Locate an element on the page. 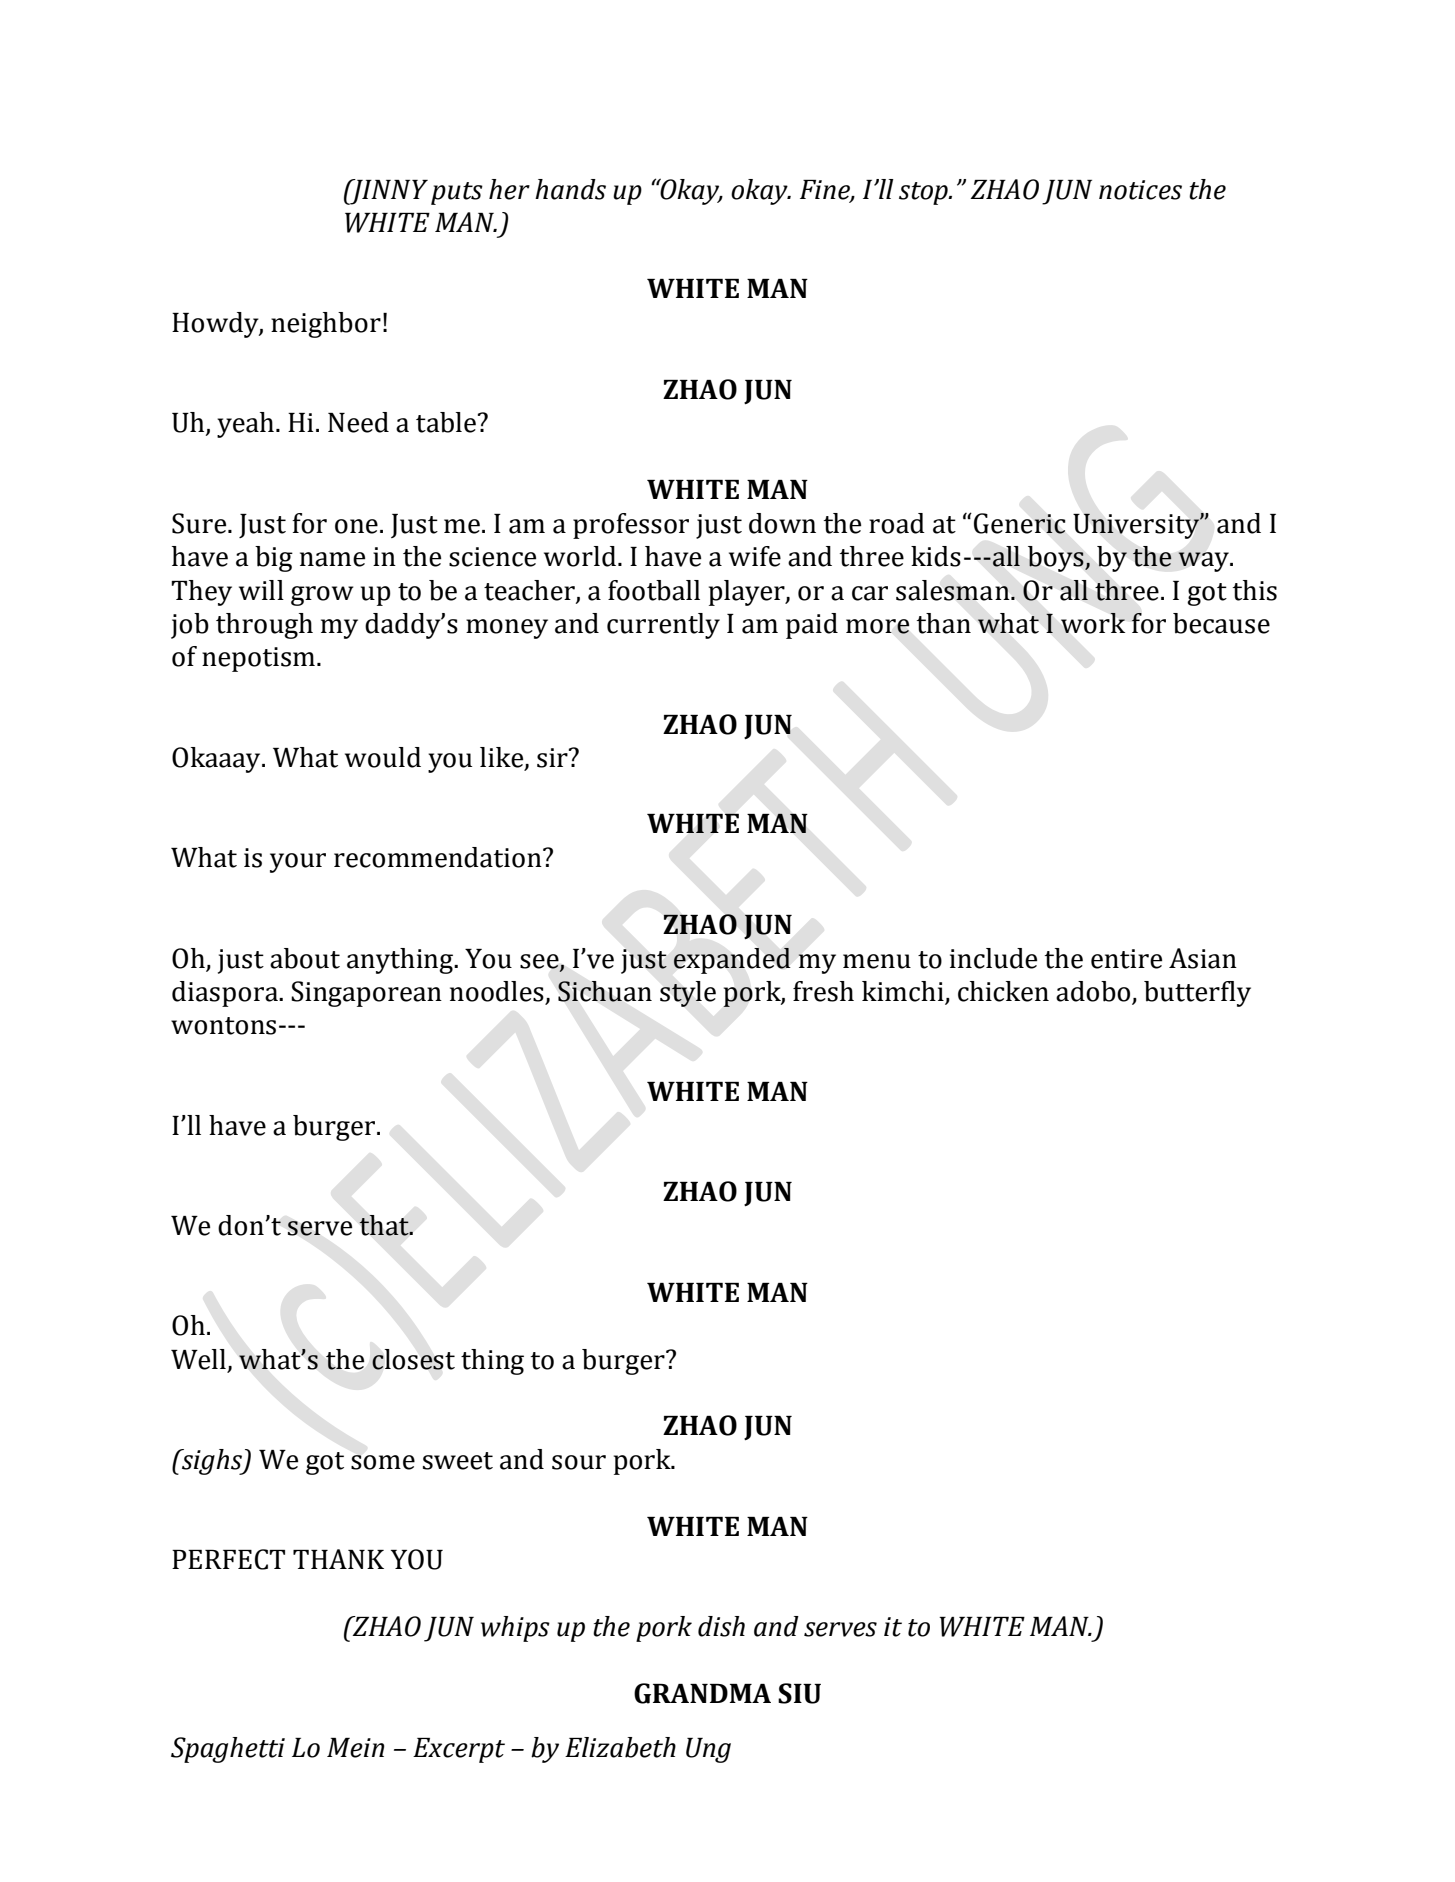  entire is located at coordinates (1126, 959).
